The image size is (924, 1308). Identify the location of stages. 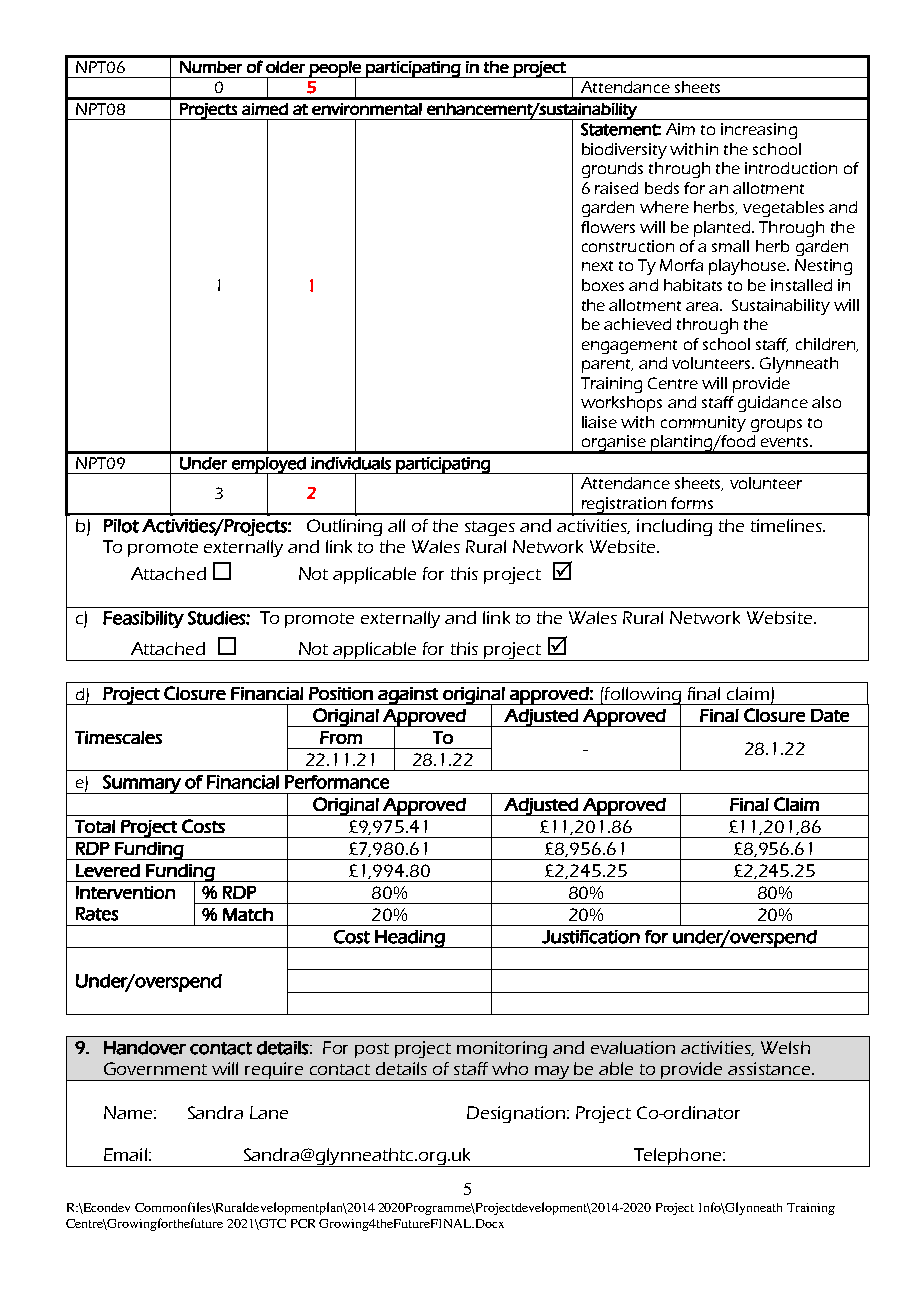
(490, 528).
